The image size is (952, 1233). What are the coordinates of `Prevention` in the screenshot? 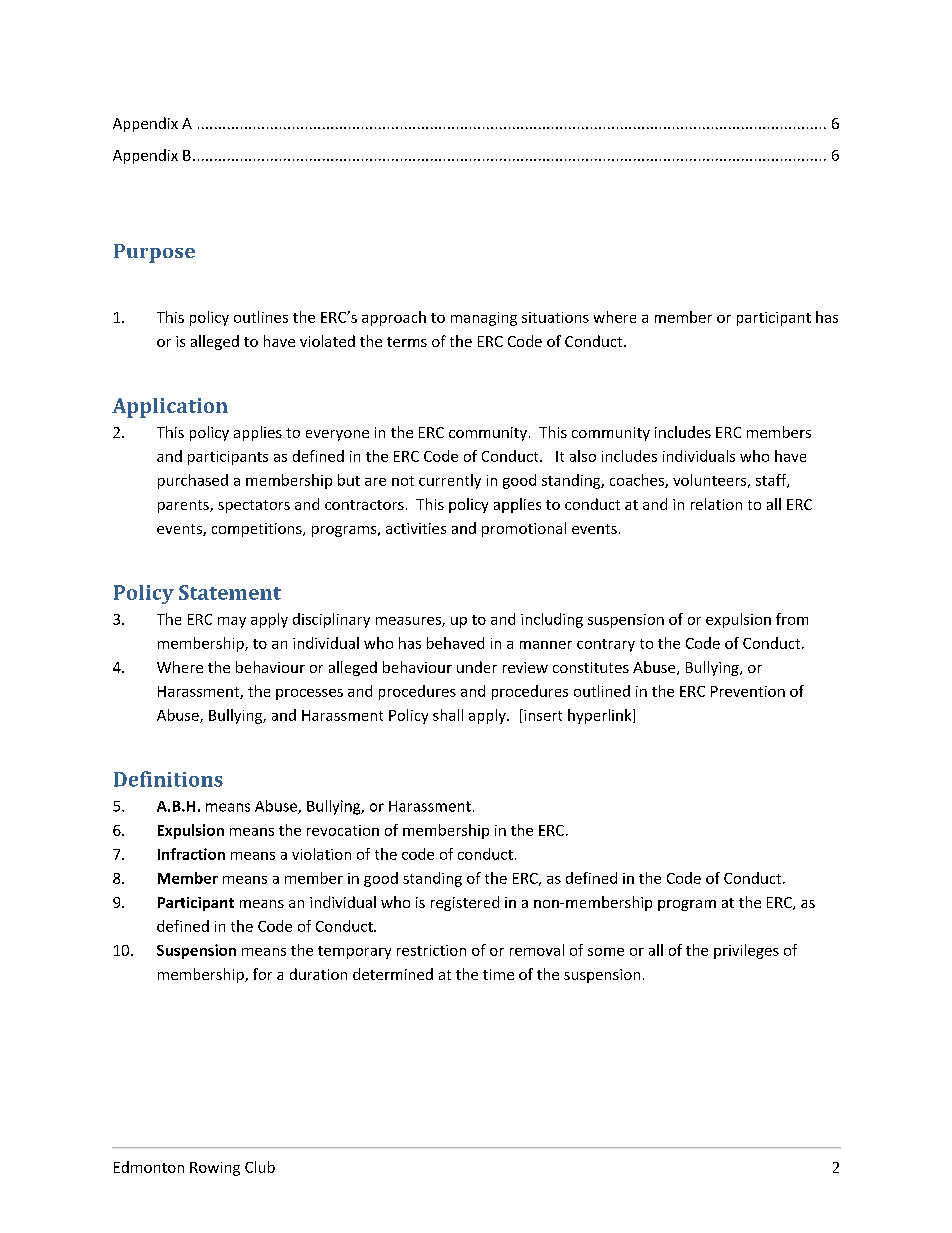 It's located at (748, 691).
